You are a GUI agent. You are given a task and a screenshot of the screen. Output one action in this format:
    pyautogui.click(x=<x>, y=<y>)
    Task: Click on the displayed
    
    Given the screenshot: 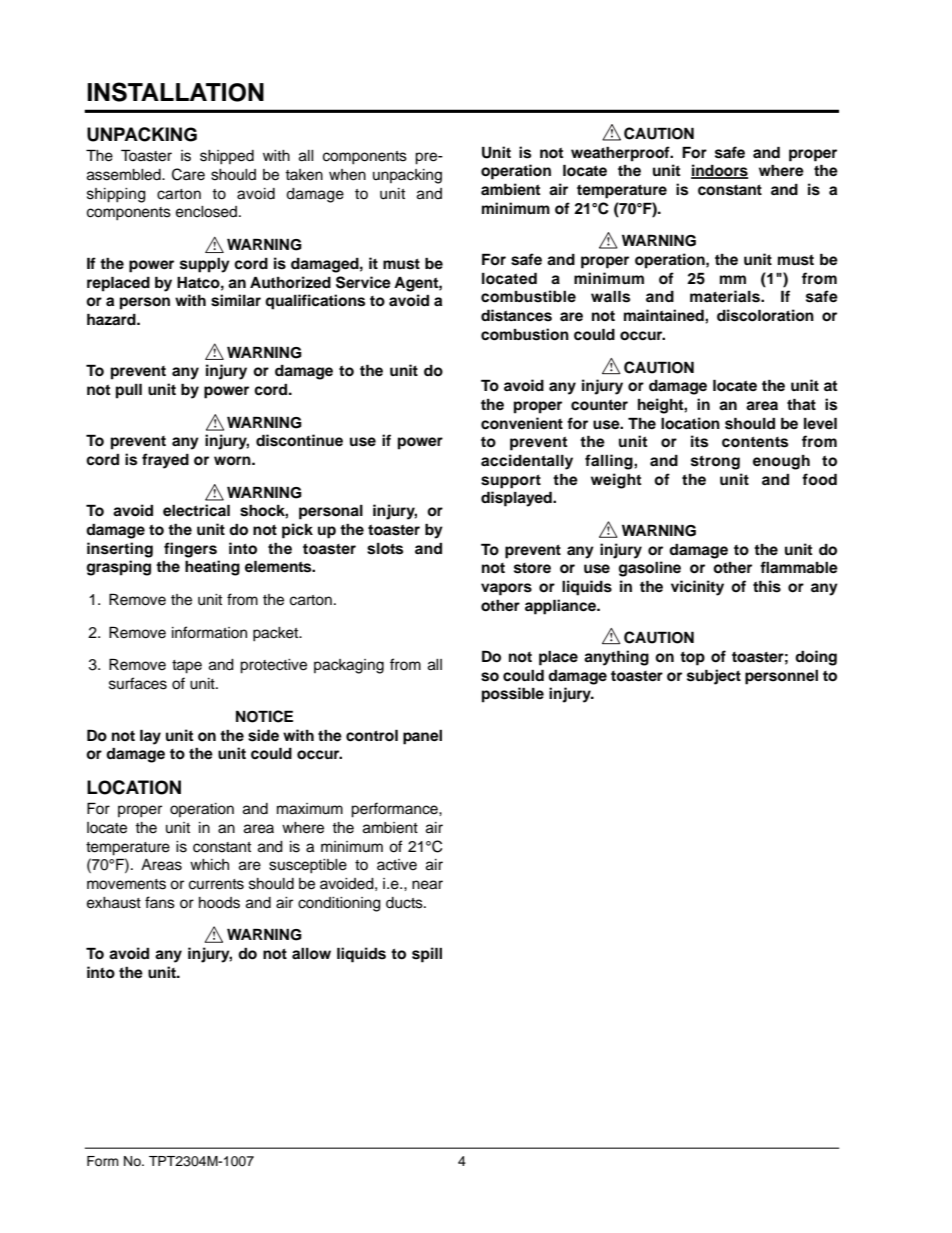 What is the action you would take?
    pyautogui.click(x=517, y=499)
